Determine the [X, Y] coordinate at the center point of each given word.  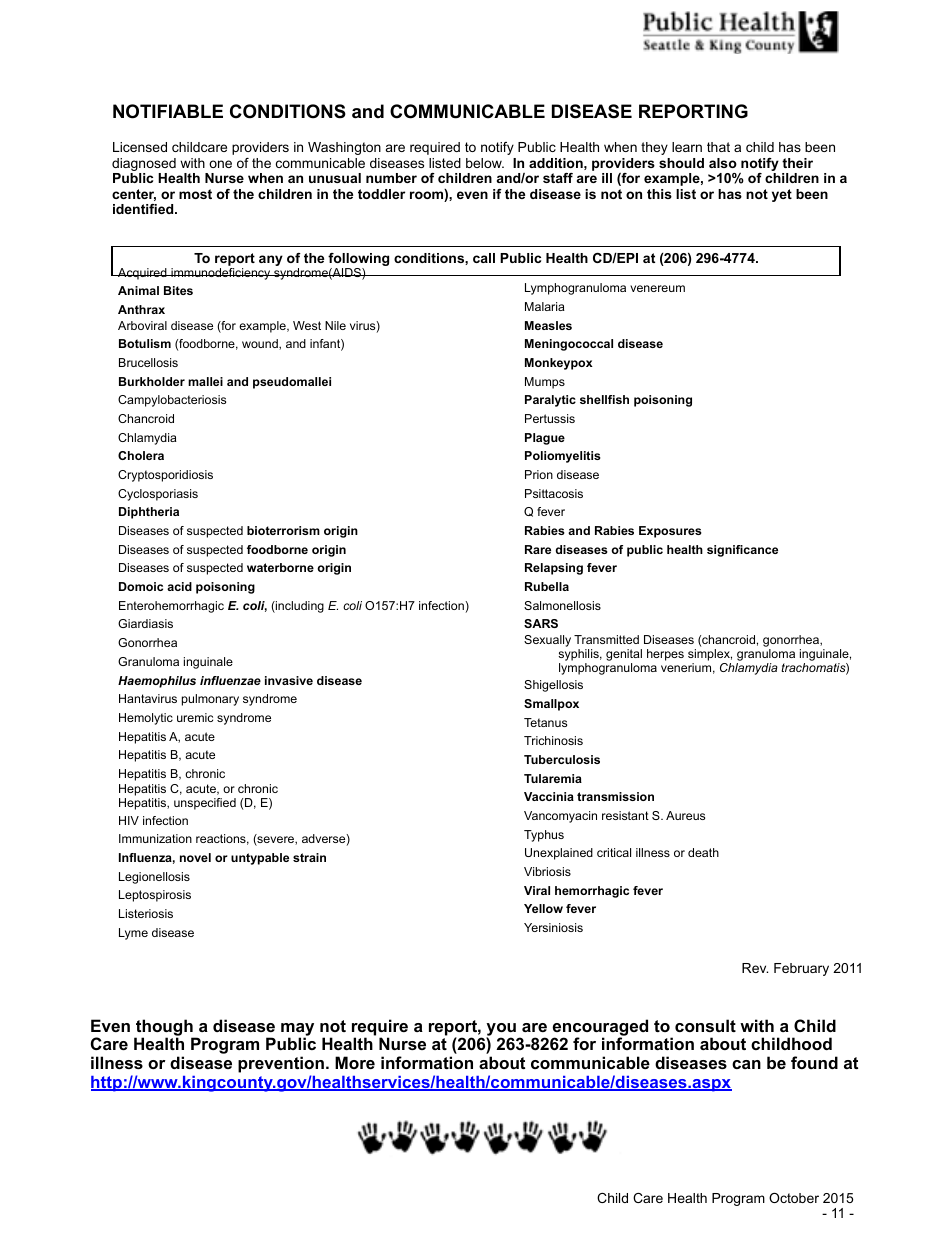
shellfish [604, 399]
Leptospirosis [155, 896]
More [355, 1062]
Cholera [141, 455]
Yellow [543, 908]
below [485, 163]
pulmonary [210, 700]
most [195, 194]
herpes [665, 655]
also [723, 163]
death [703, 852]
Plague [545, 439]
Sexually [547, 641]
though [164, 1028]
